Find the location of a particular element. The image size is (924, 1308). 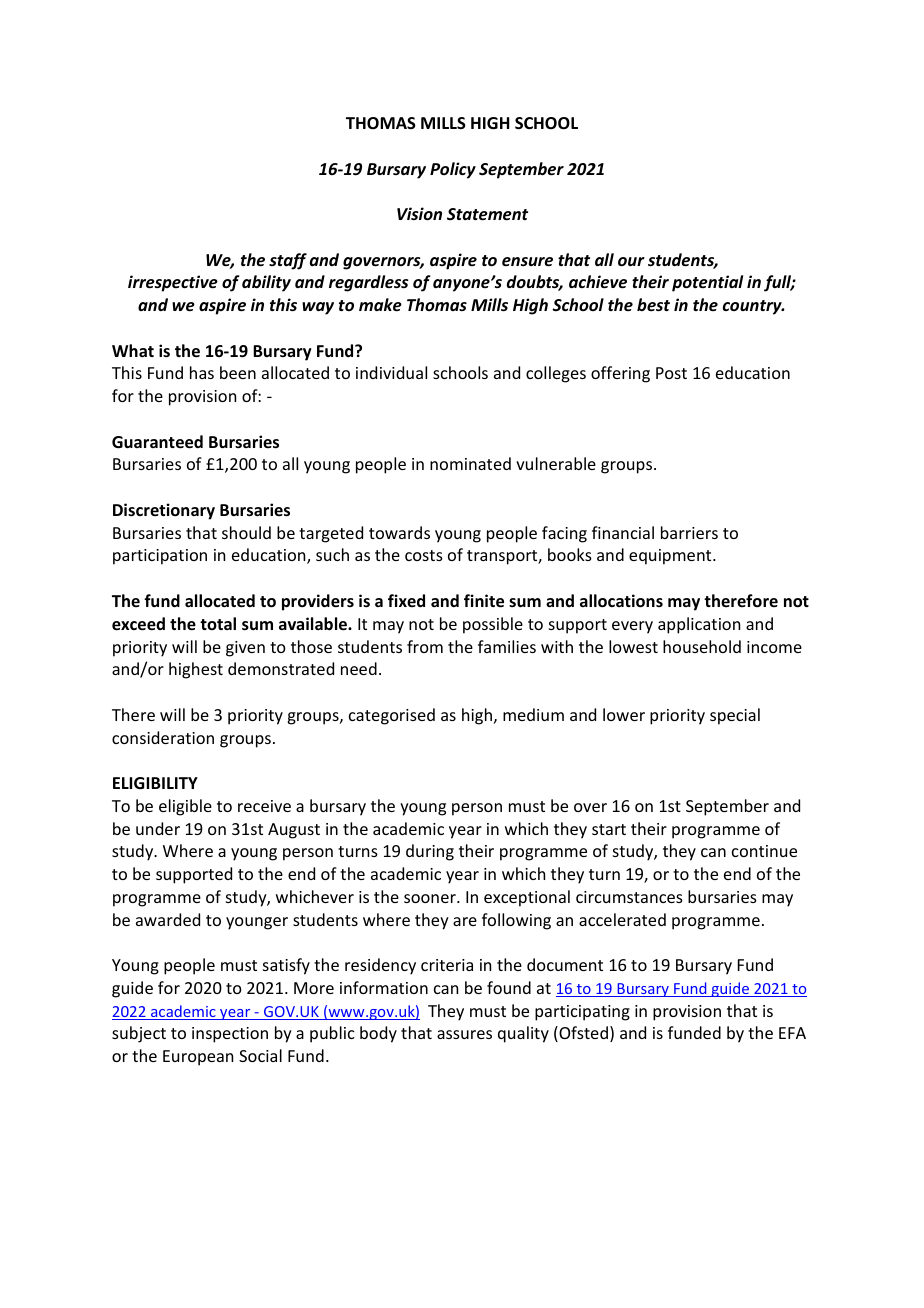

Statement is located at coordinates (487, 214).
